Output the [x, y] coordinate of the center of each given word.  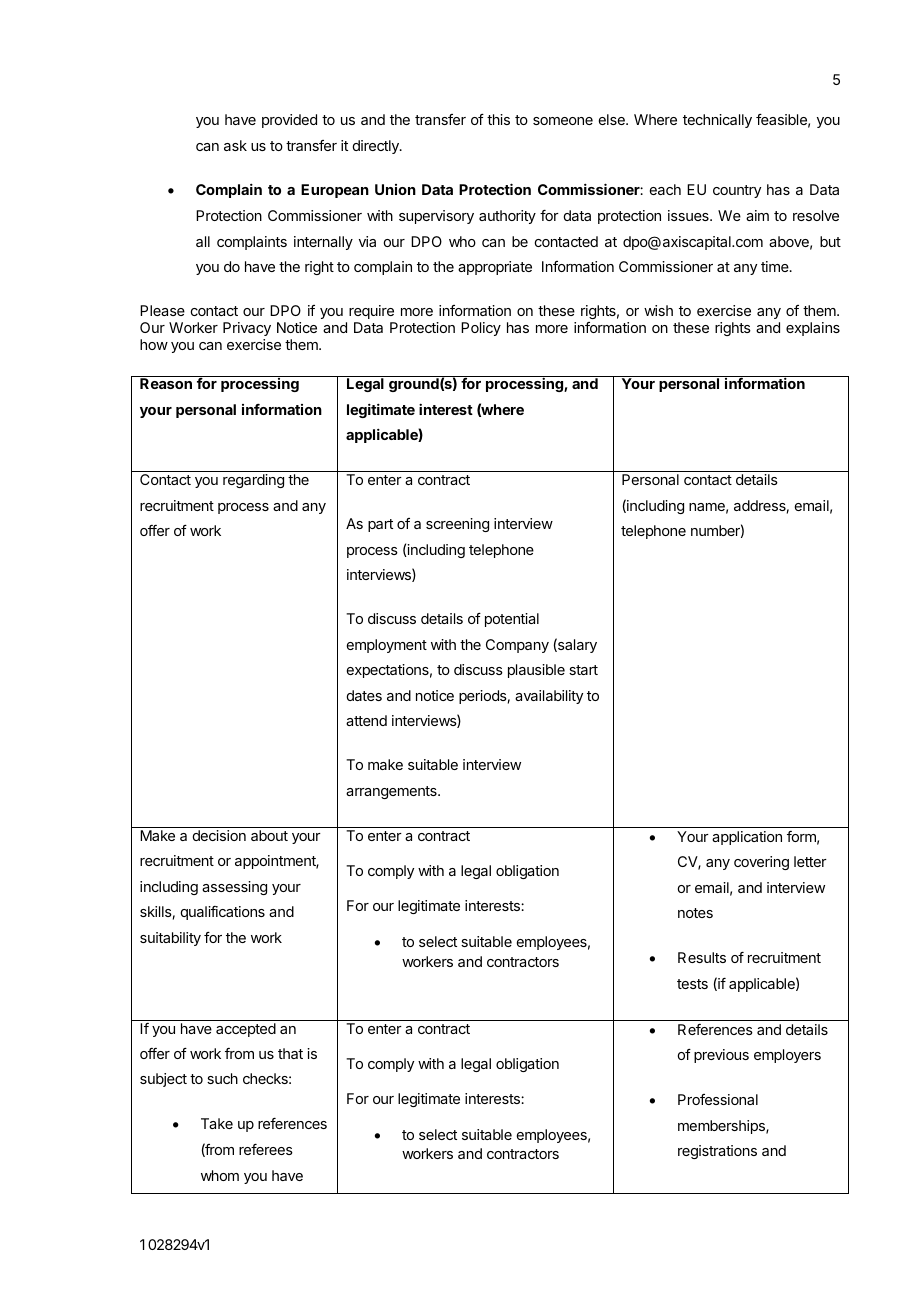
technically [717, 121]
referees [266, 1149]
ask [235, 145]
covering [761, 863]
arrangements [392, 792]
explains [813, 329]
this [498, 119]
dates [364, 695]
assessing [234, 888]
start [583, 670]
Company [517, 646]
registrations [717, 1152]
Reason [166, 383]
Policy [481, 329]
